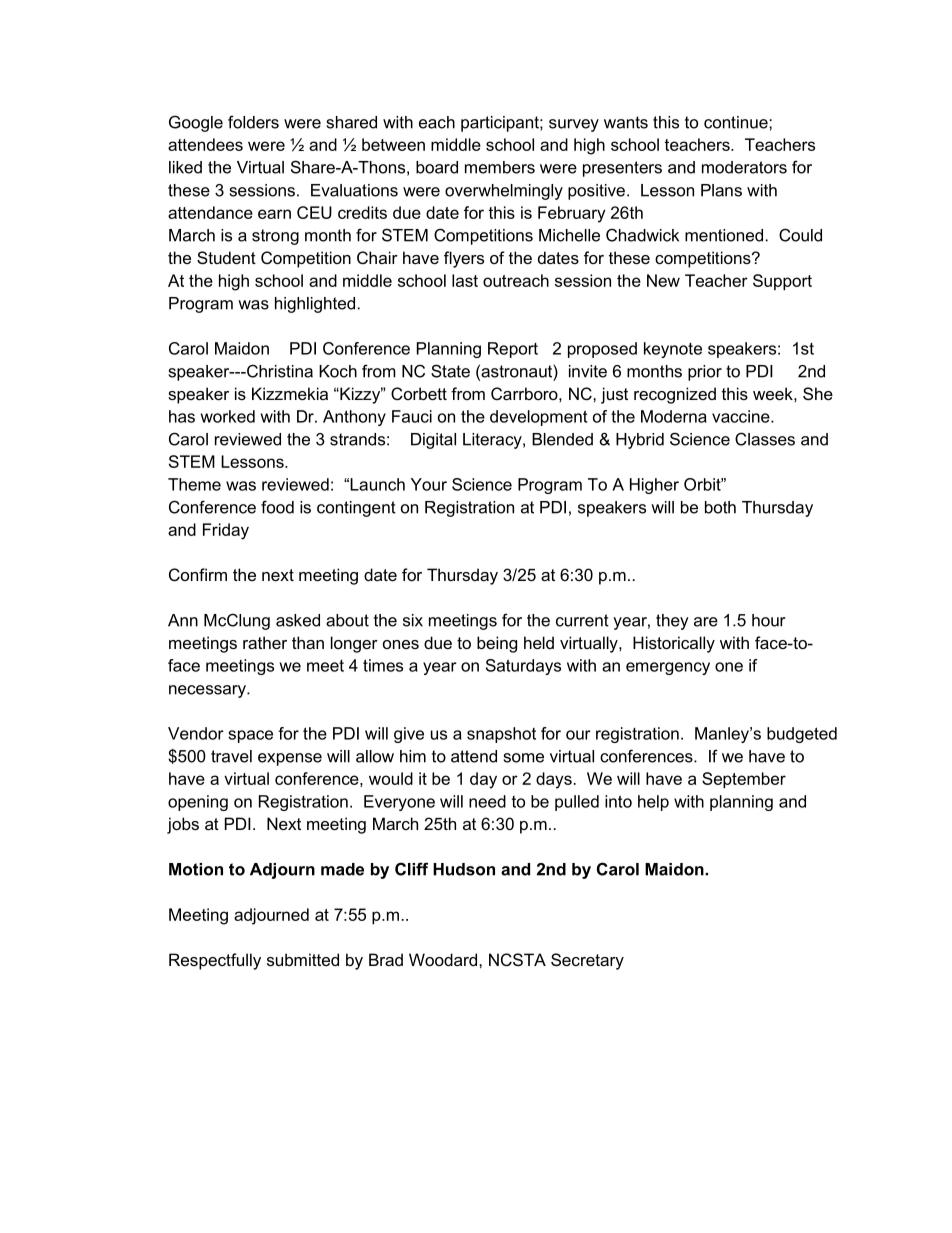  Describe the element at coordinates (303, 959) in the document. I see `submitted` at that location.
